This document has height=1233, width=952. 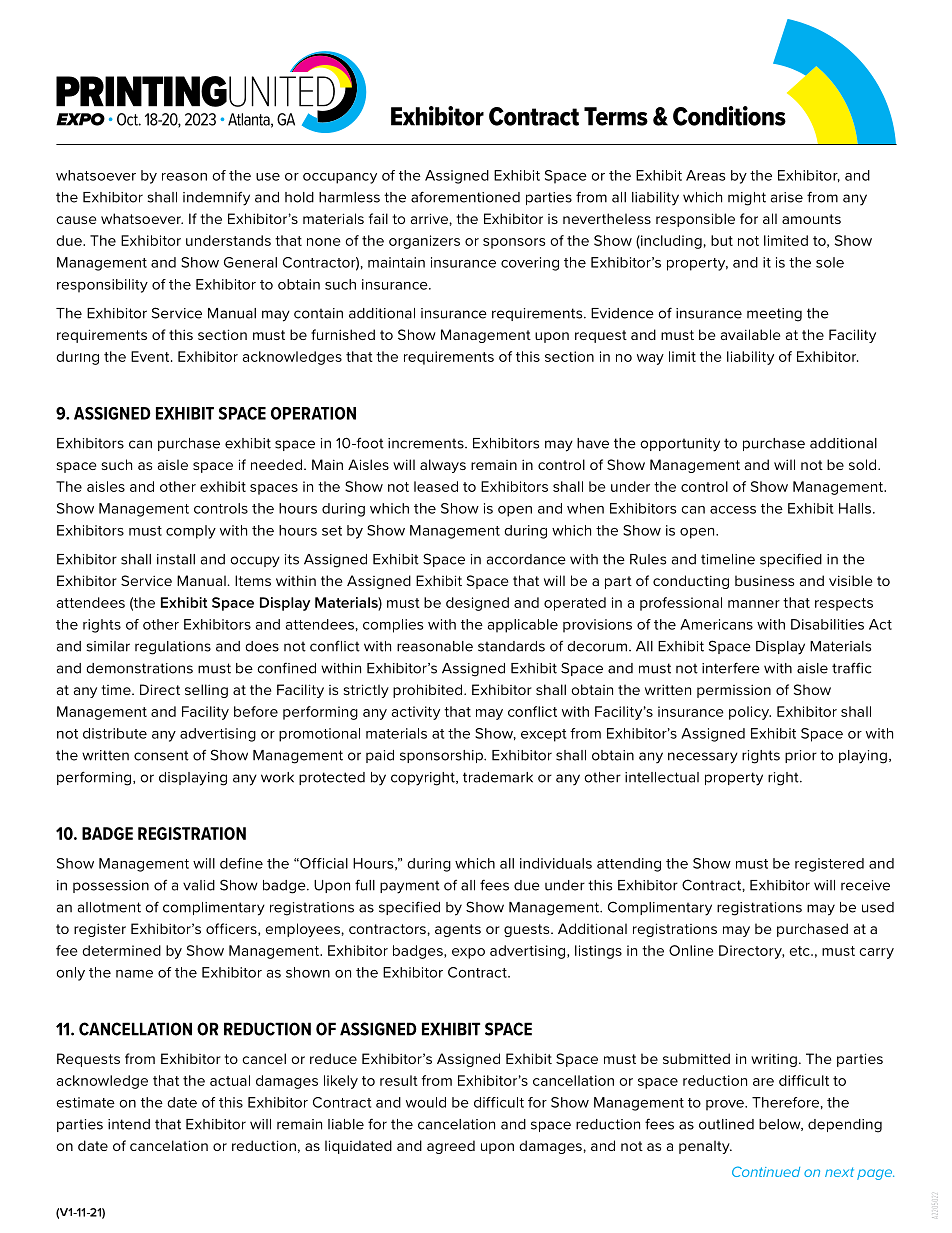 I want to click on aforementioned, so click(x=465, y=197).
